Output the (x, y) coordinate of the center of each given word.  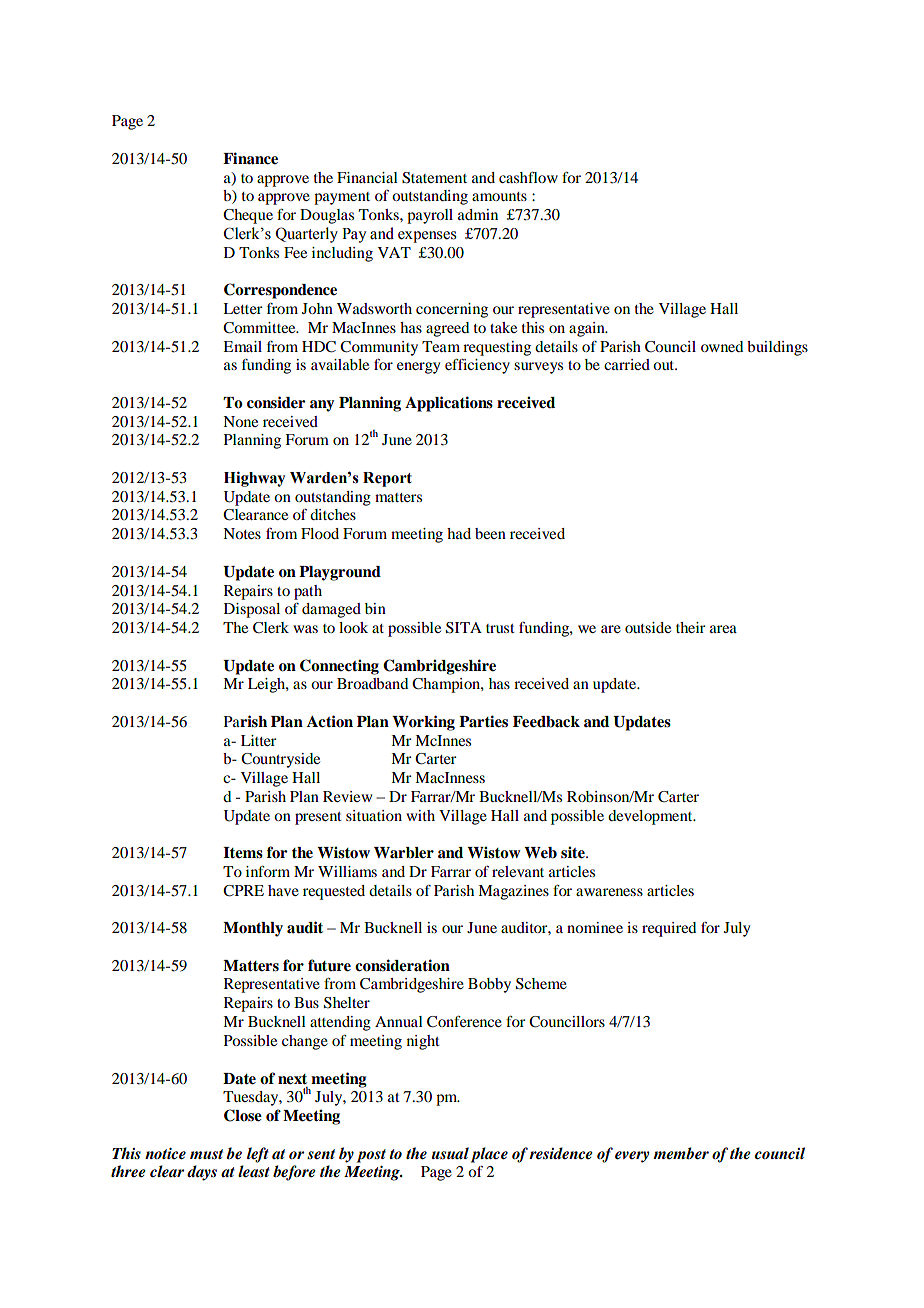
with (420, 815)
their (690, 627)
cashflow (528, 177)
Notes (242, 533)
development (651, 817)
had (459, 533)
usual (450, 1153)
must (206, 1154)
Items (243, 853)
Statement (434, 178)
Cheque (248, 216)
